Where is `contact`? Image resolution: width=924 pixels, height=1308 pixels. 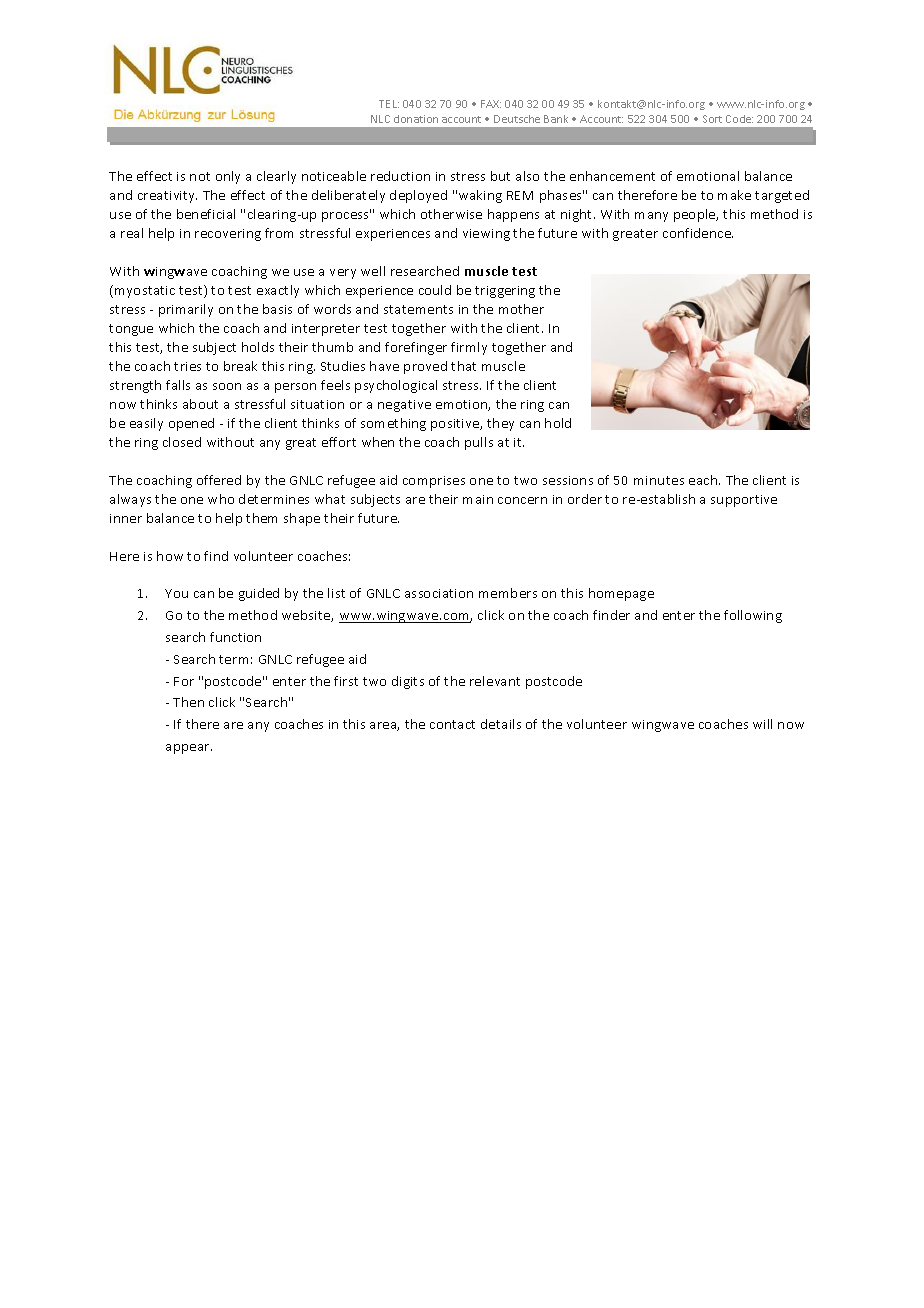 contact is located at coordinates (452, 724).
